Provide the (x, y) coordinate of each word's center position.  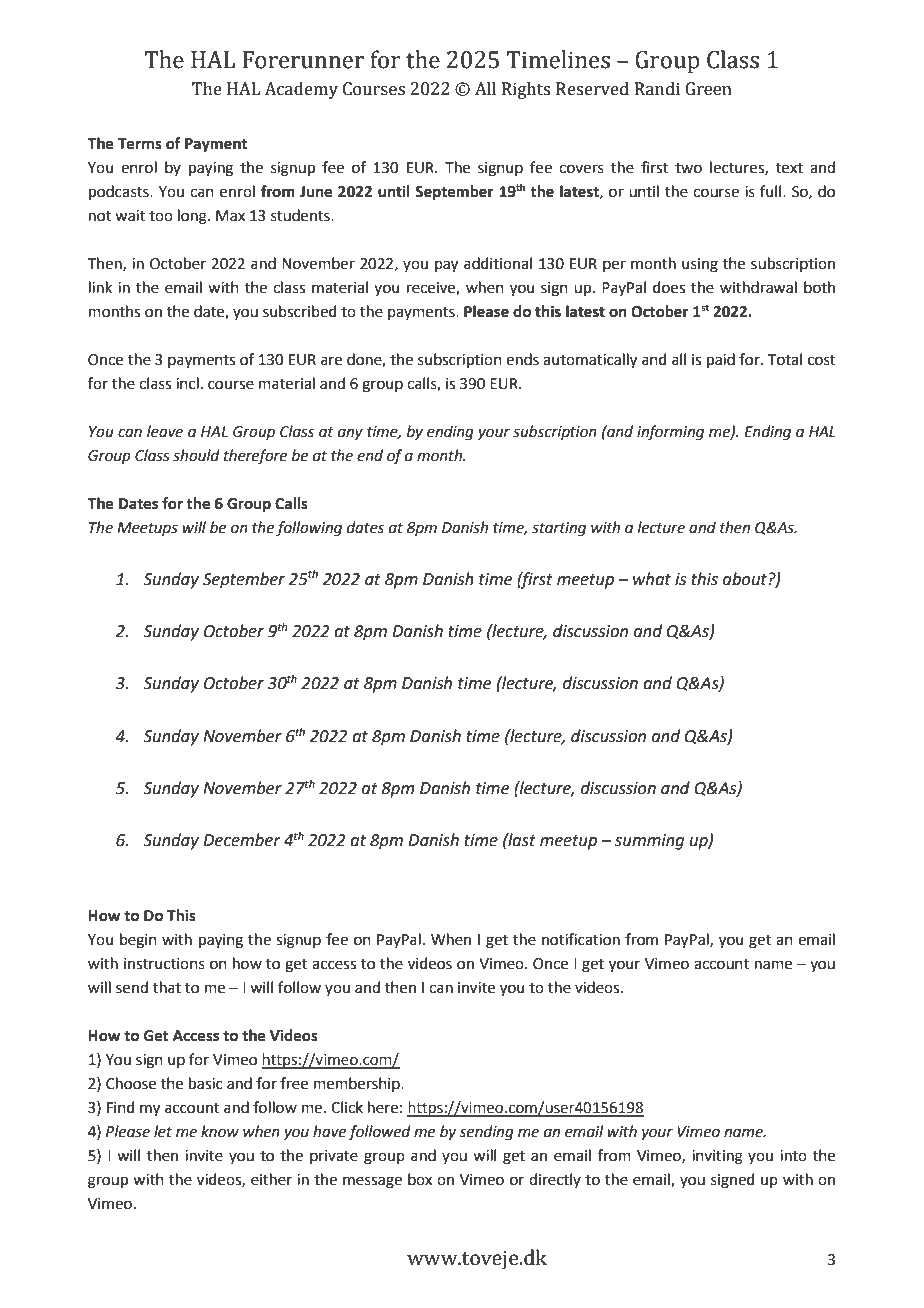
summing (649, 842)
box (420, 1179)
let (163, 1131)
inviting (717, 1157)
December (242, 840)
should (196, 455)
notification (581, 939)
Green (708, 89)
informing (670, 433)
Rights (526, 90)
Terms (140, 144)
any (350, 434)
